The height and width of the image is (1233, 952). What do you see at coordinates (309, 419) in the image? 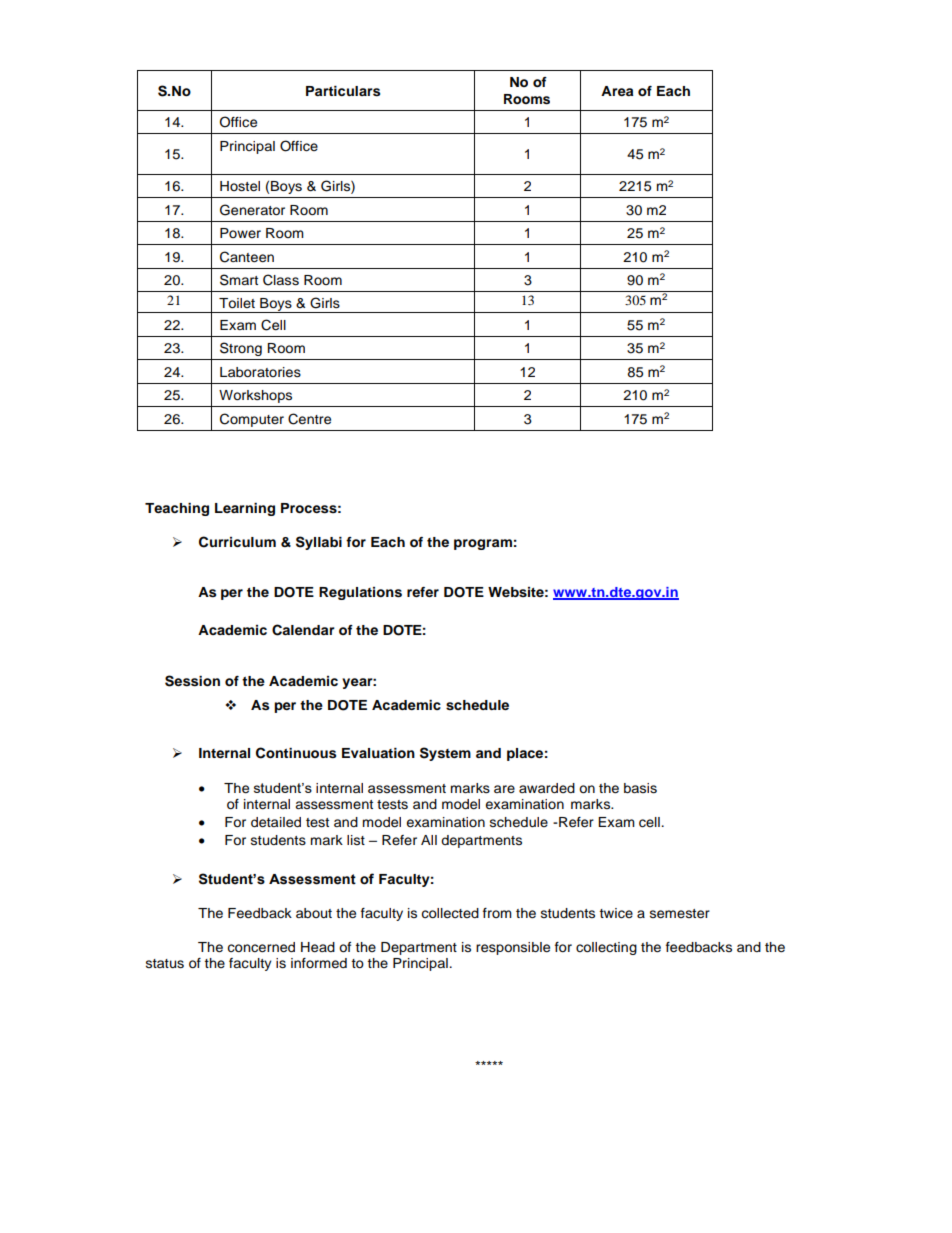
I see `Centre` at bounding box center [309, 419].
